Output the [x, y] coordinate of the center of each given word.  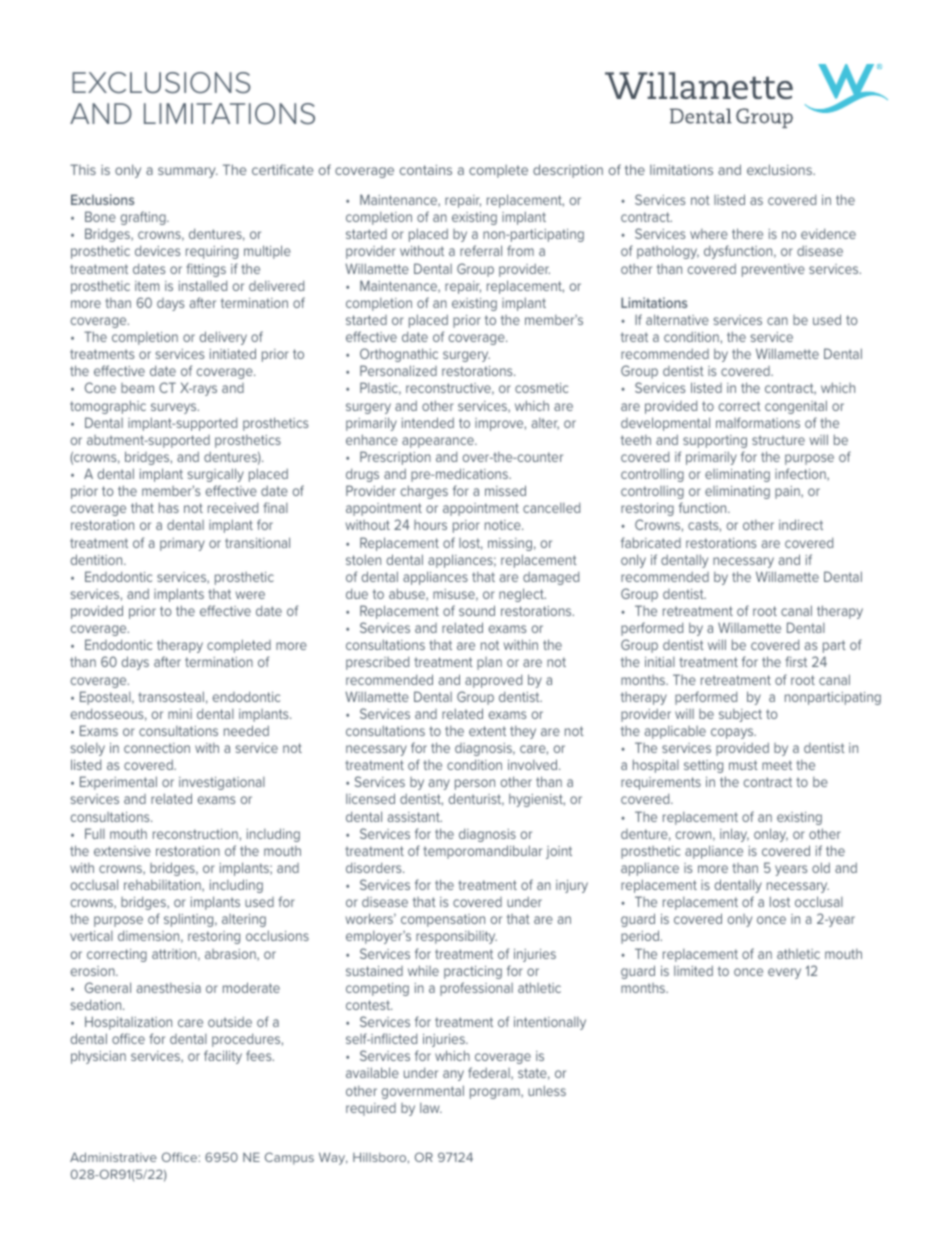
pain [788, 492]
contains [426, 170]
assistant [415, 817]
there [747, 233]
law [431, 1108]
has [169, 507]
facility [223, 1057]
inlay [734, 835]
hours [430, 525]
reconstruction [195, 834]
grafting [144, 218]
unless [547, 1090]
